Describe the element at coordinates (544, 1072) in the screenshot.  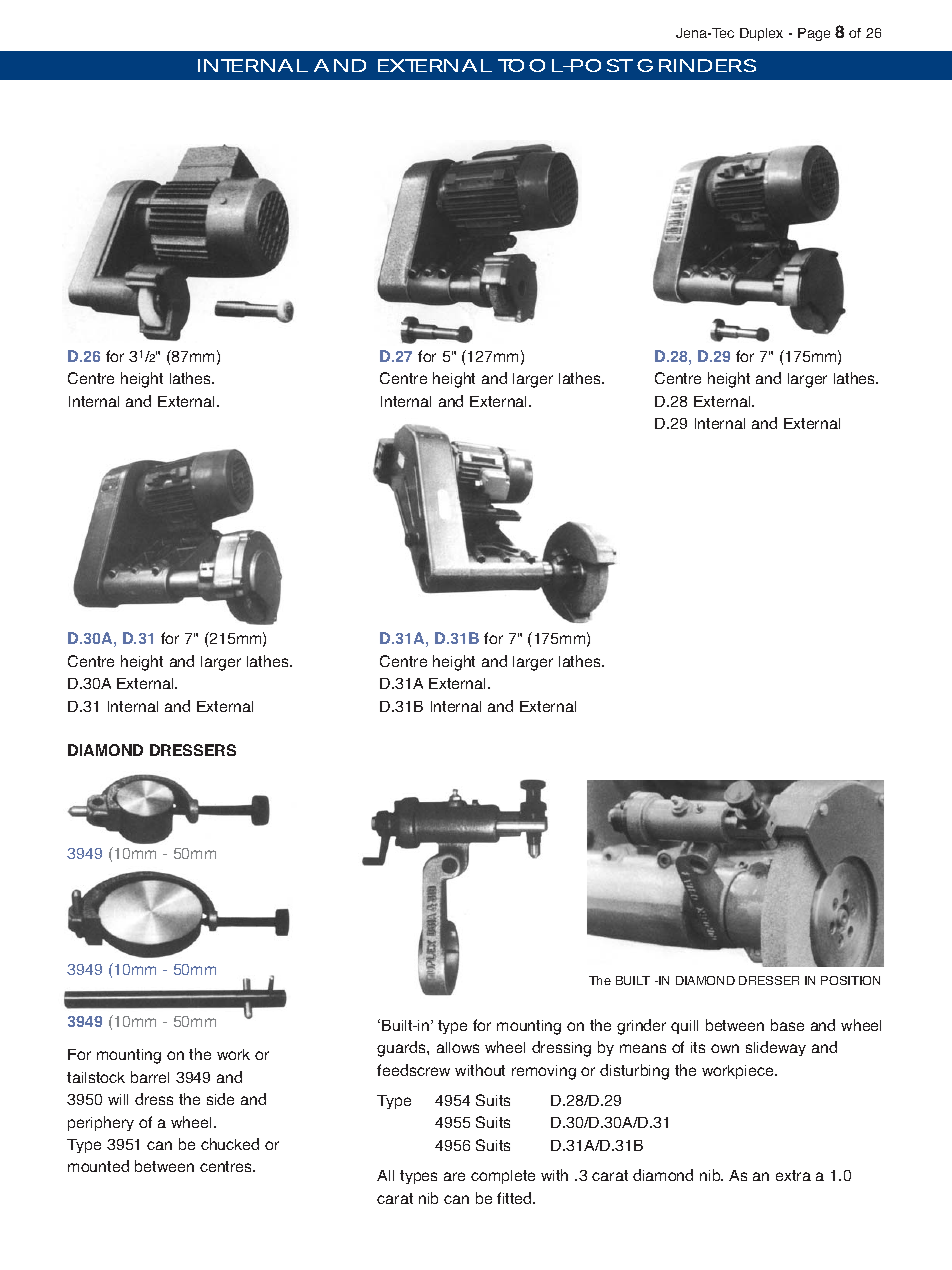
I see `removing` at that location.
